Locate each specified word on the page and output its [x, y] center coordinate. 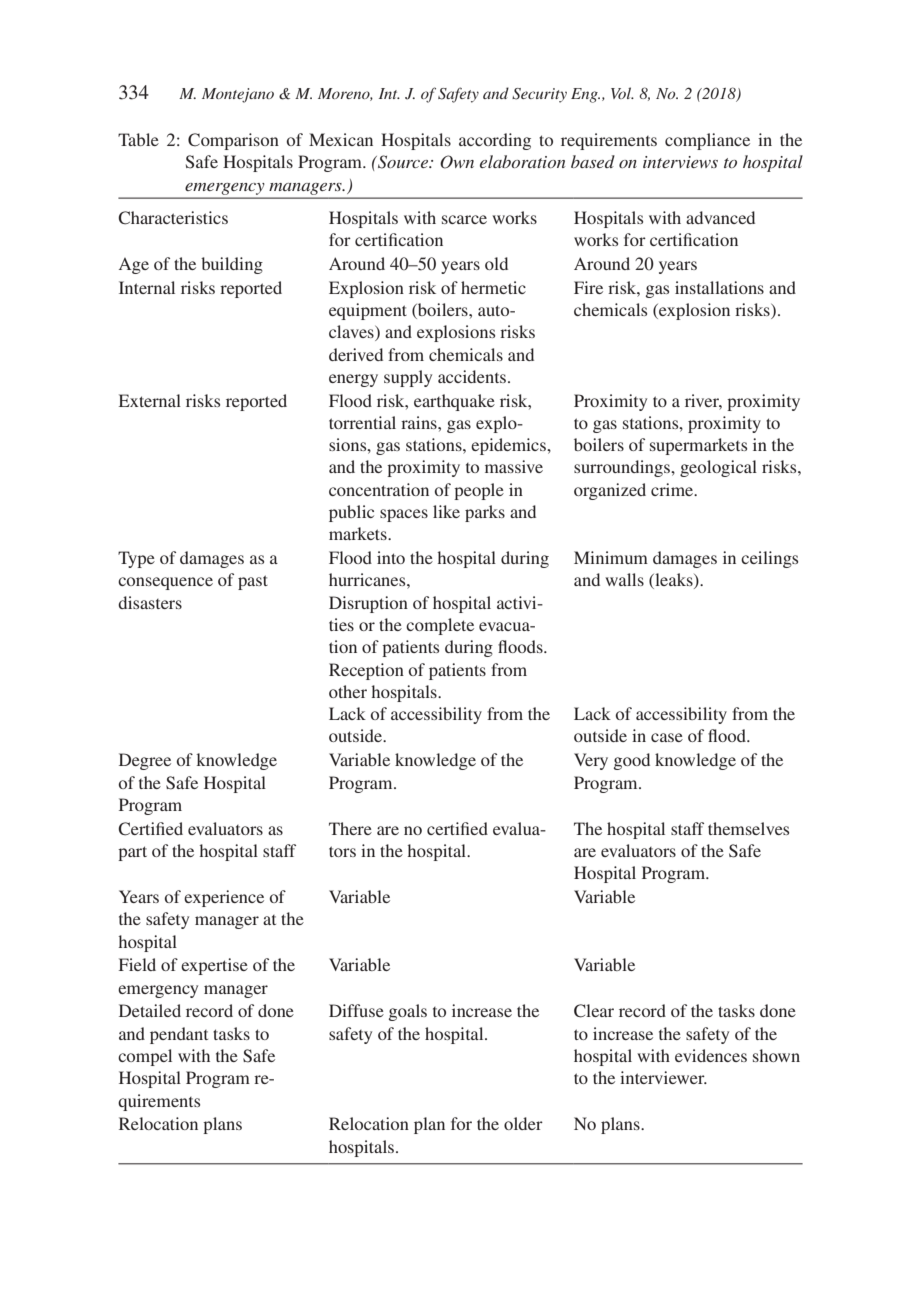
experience [224, 898]
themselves [748, 828]
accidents [473, 376]
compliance [707, 141]
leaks [674, 581]
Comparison [233, 141]
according [495, 141]
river [703, 401]
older [523, 1123]
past [253, 582]
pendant [179, 1035]
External [150, 400]
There [350, 828]
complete [440, 626]
